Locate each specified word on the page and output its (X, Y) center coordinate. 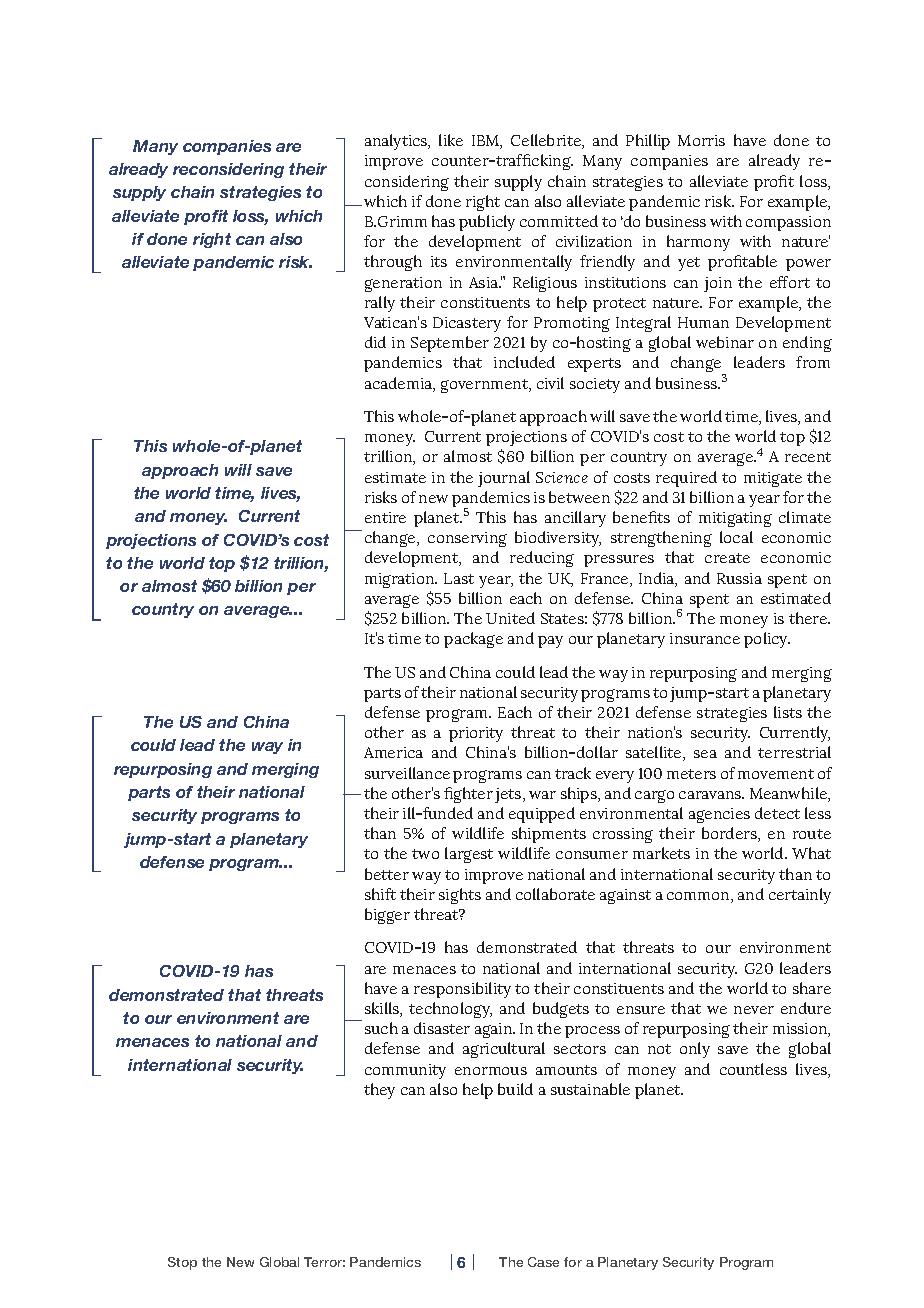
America (393, 752)
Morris (701, 140)
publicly (487, 223)
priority (476, 734)
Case (543, 1262)
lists (788, 712)
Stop (182, 1263)
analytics (397, 142)
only (695, 1050)
